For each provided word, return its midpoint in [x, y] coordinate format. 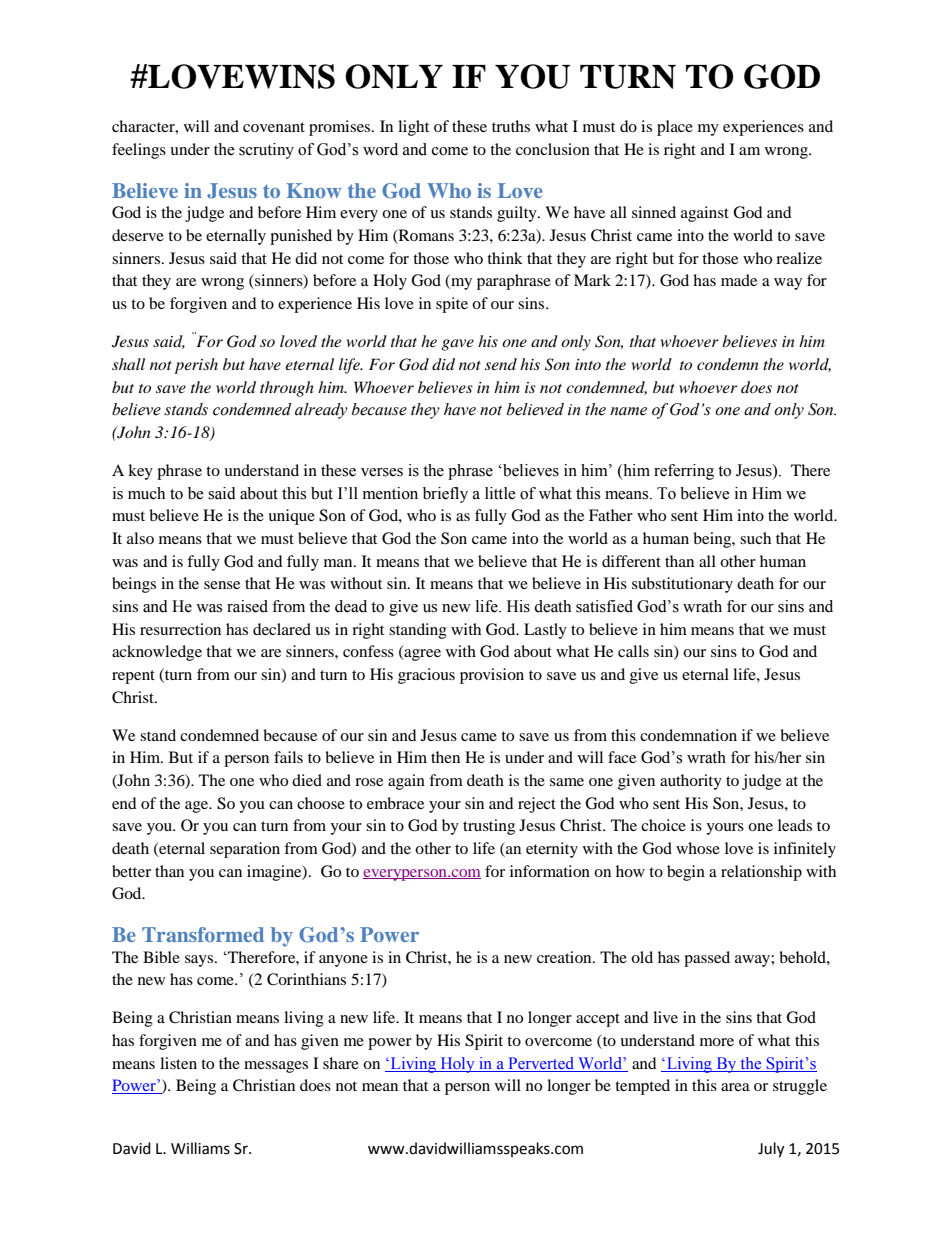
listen [178, 1063]
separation [245, 850]
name [628, 411]
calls [633, 651]
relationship [761, 873]
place [675, 128]
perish [196, 366]
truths [511, 126]
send [501, 364]
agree [421, 655]
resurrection [180, 629]
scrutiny [266, 151]
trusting [489, 827]
